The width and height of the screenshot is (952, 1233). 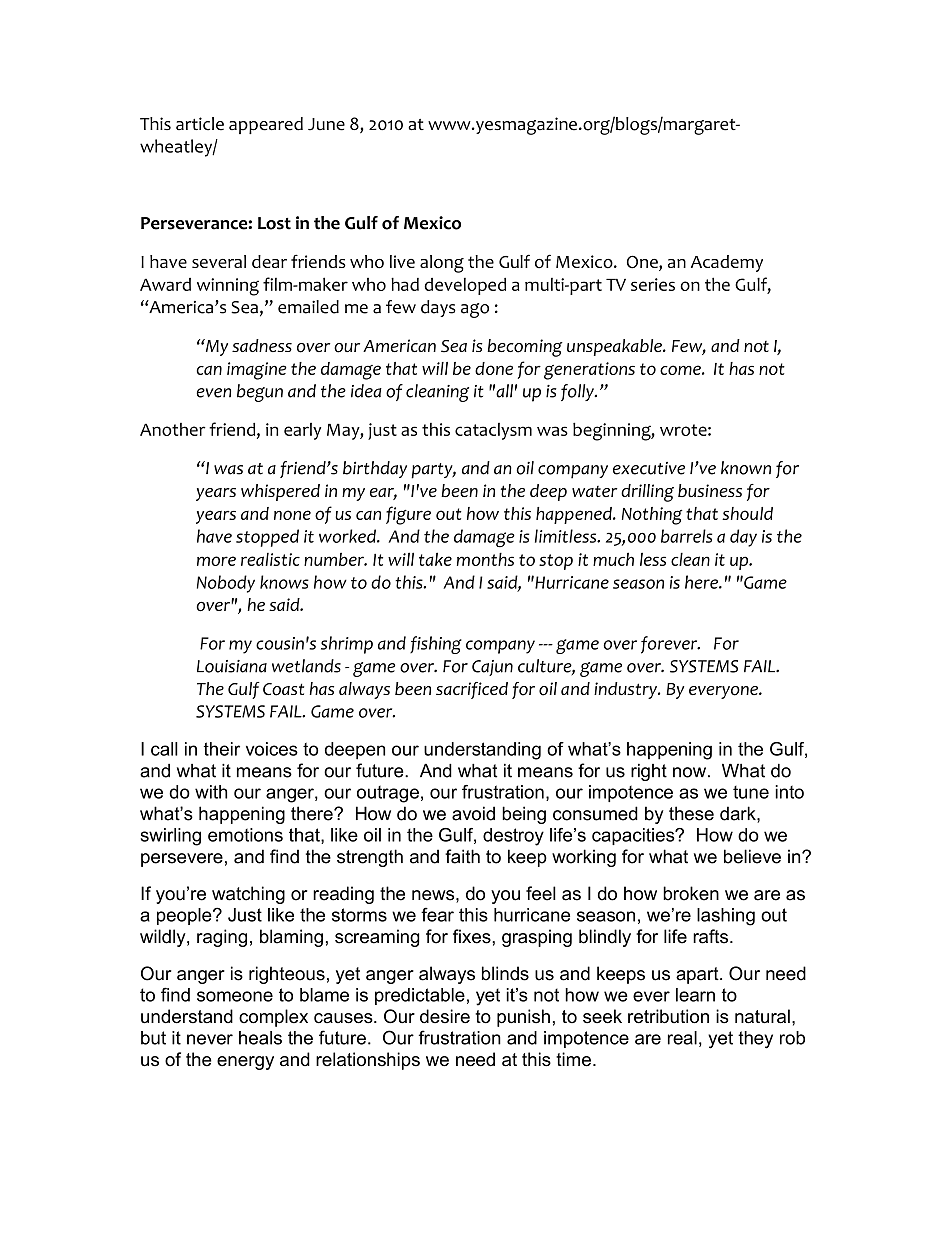 What do you see at coordinates (442, 264) in the screenshot?
I see `along` at bounding box center [442, 264].
